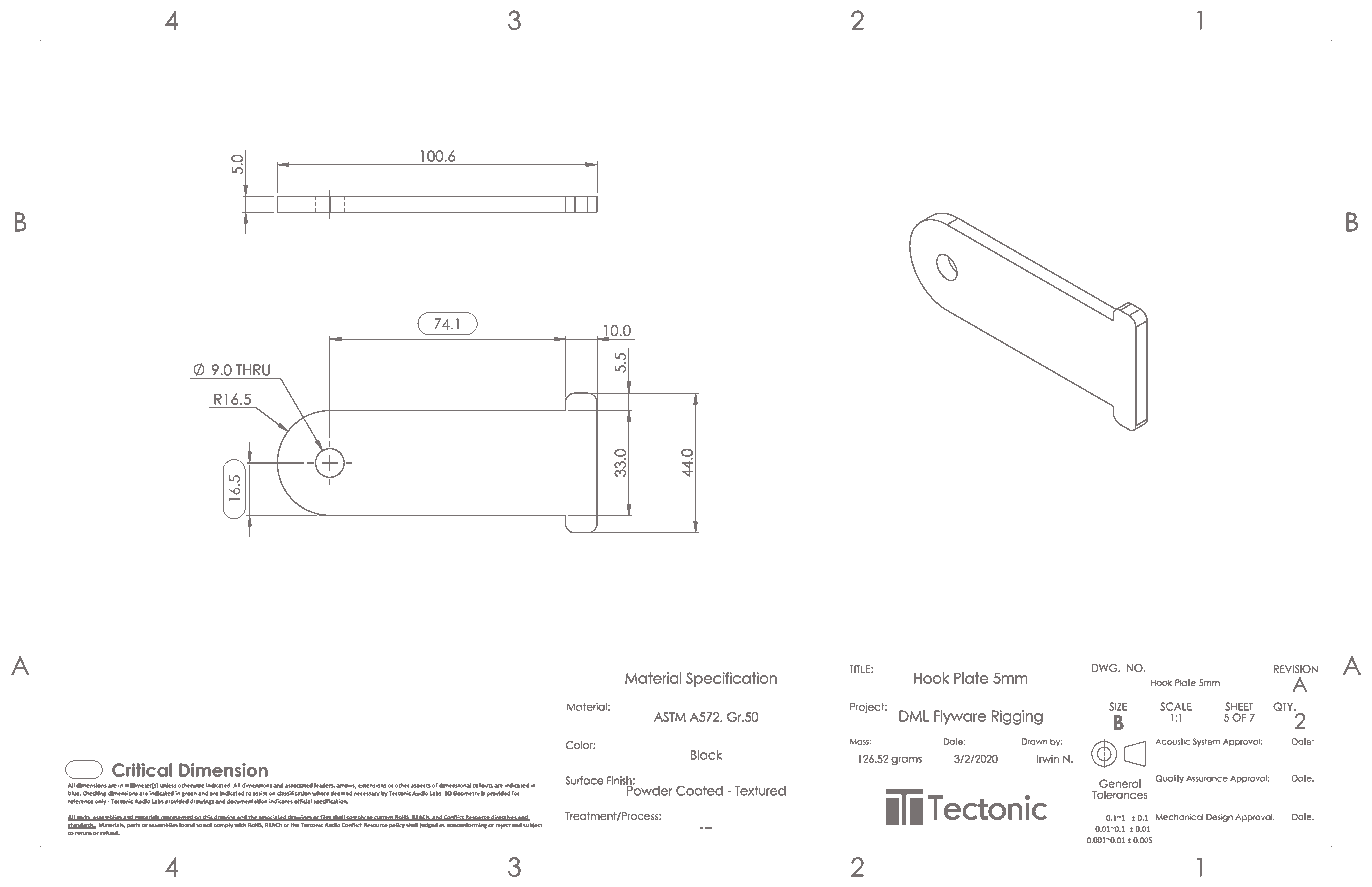 The image size is (1372, 887). I want to click on Acoustic, so click(1172, 741).
